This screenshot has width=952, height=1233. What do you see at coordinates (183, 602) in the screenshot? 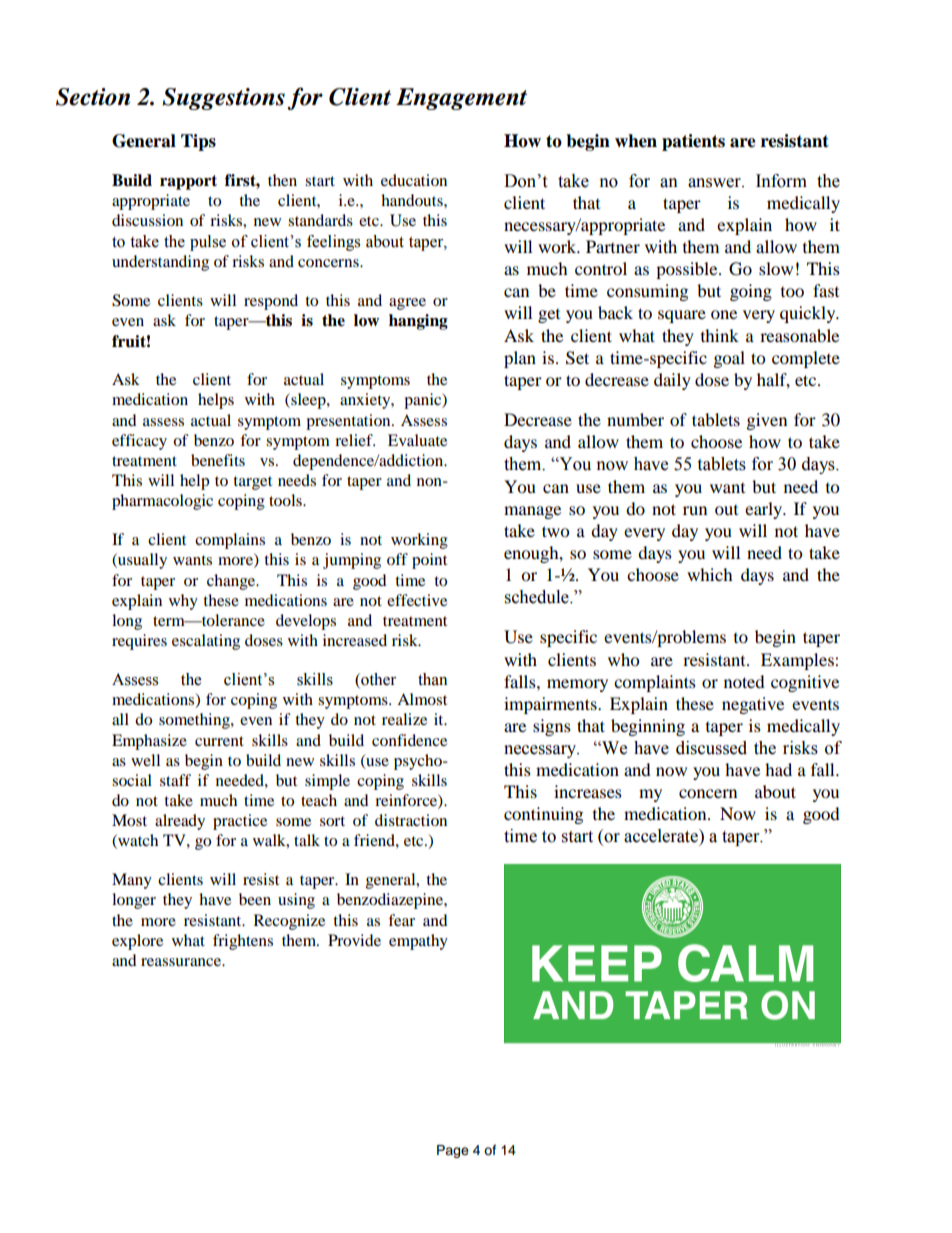
I see `why` at bounding box center [183, 602].
